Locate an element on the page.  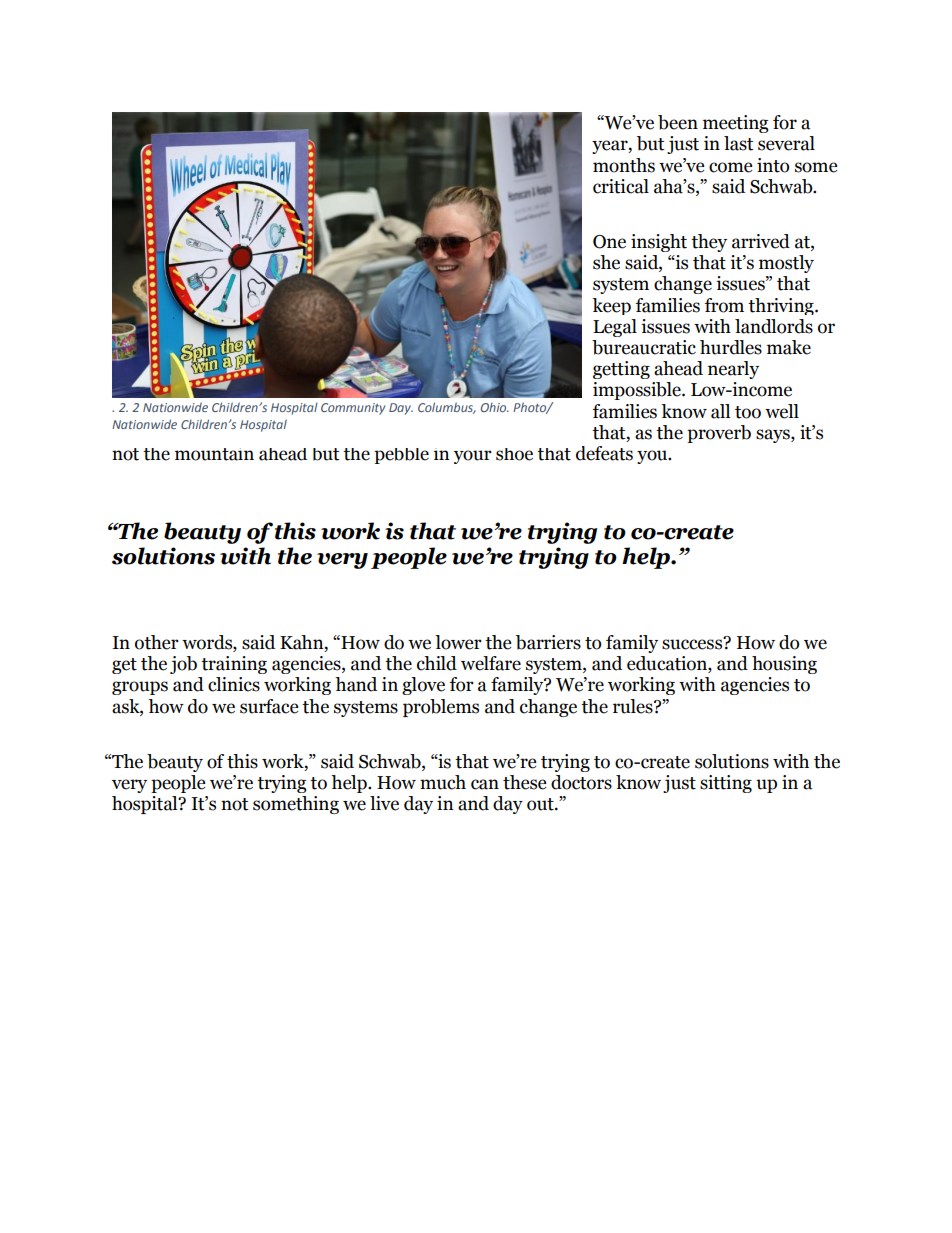
your is located at coordinates (473, 457).
